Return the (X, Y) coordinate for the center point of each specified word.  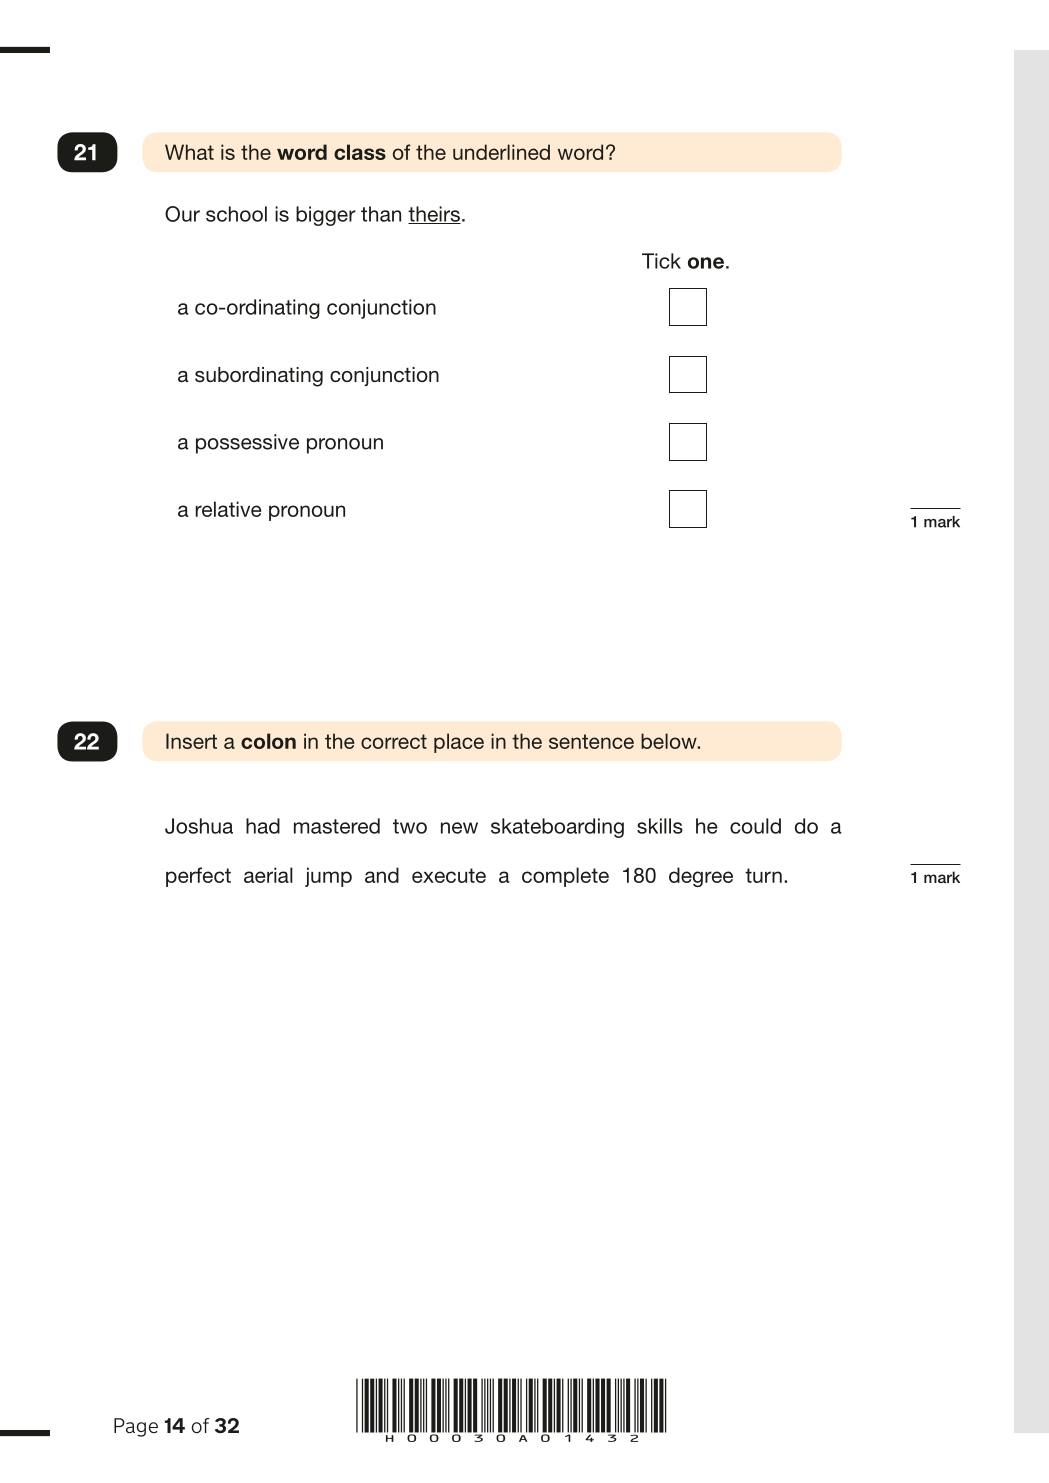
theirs (434, 215)
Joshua (199, 826)
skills (660, 826)
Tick (661, 261)
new (459, 828)
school (236, 214)
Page (136, 1427)
